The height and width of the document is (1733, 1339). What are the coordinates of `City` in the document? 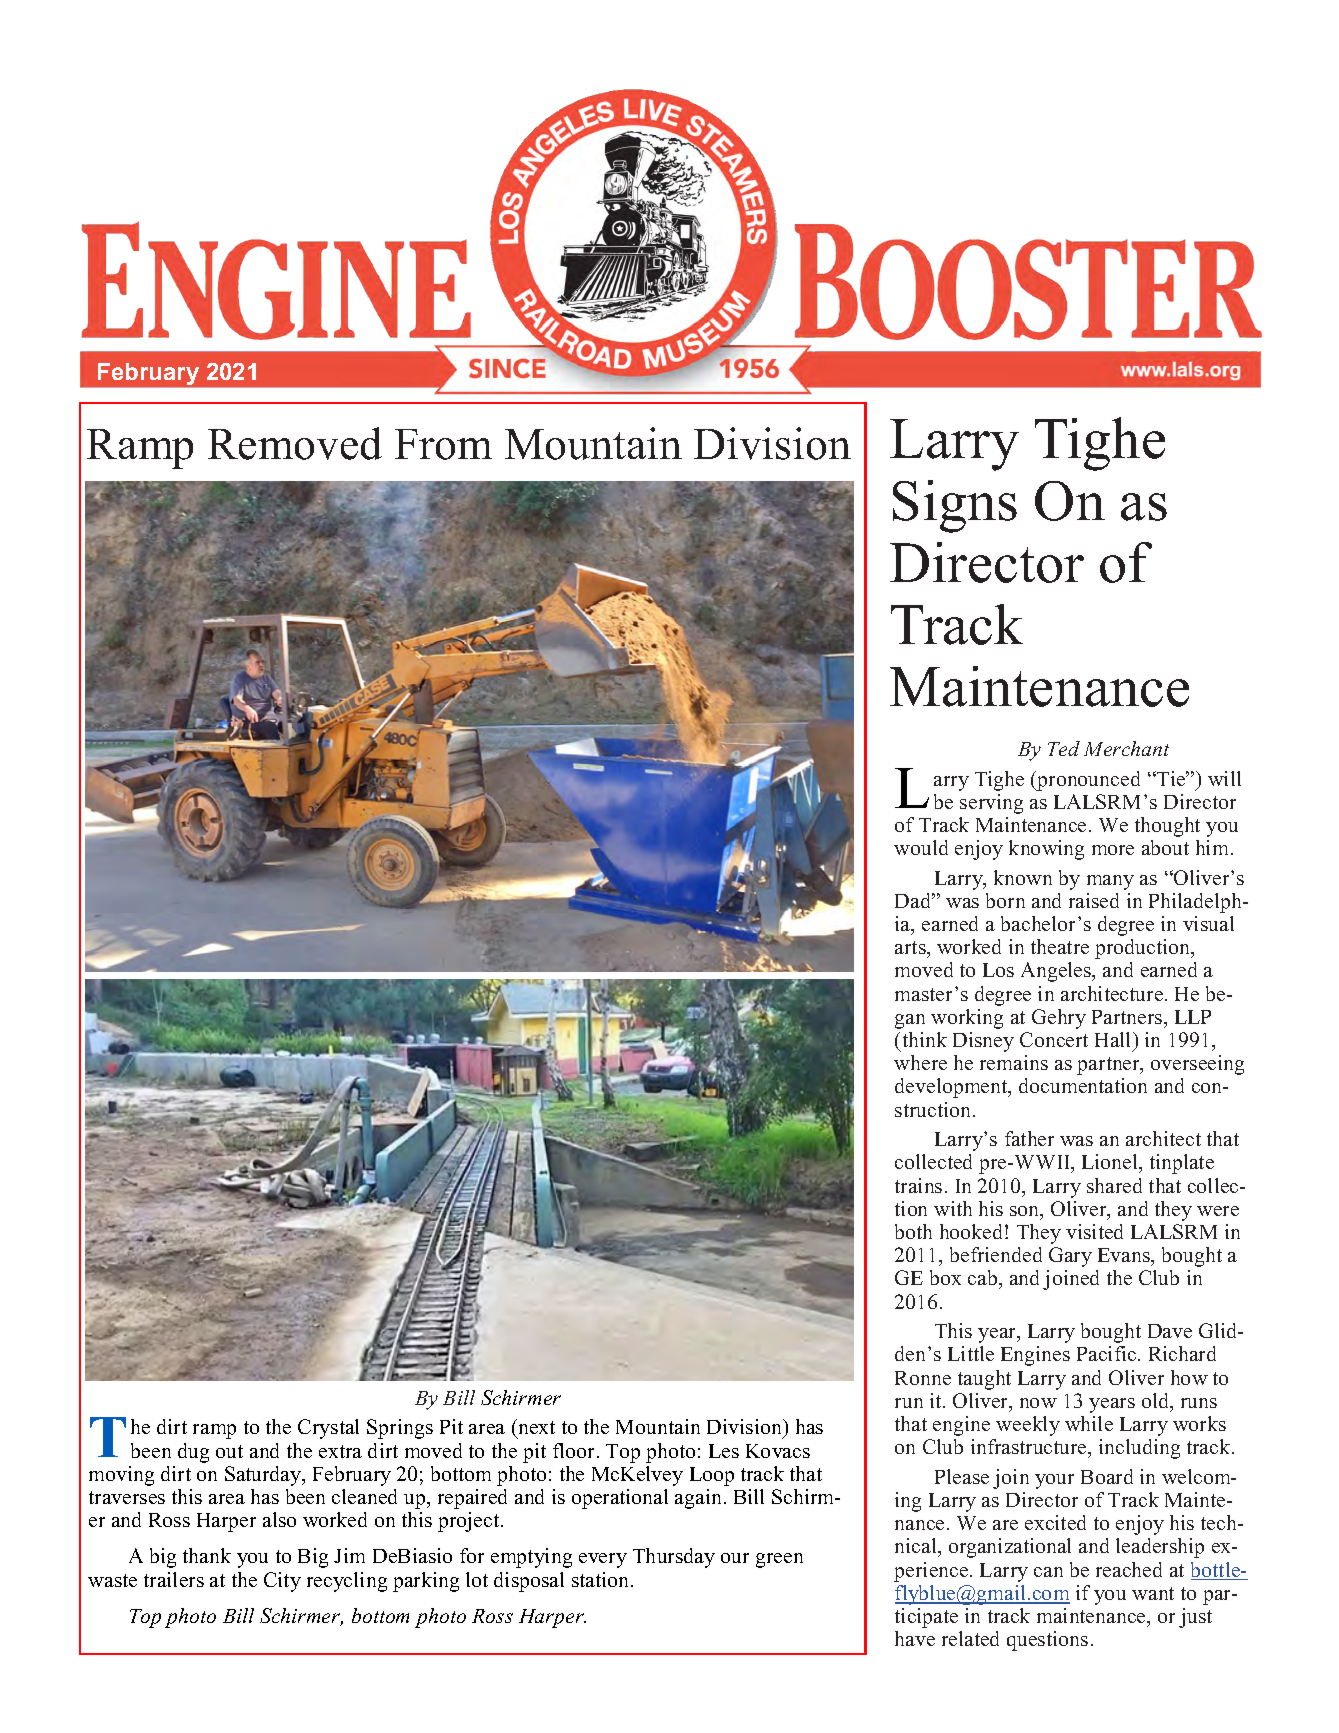 It's located at (282, 1582).
